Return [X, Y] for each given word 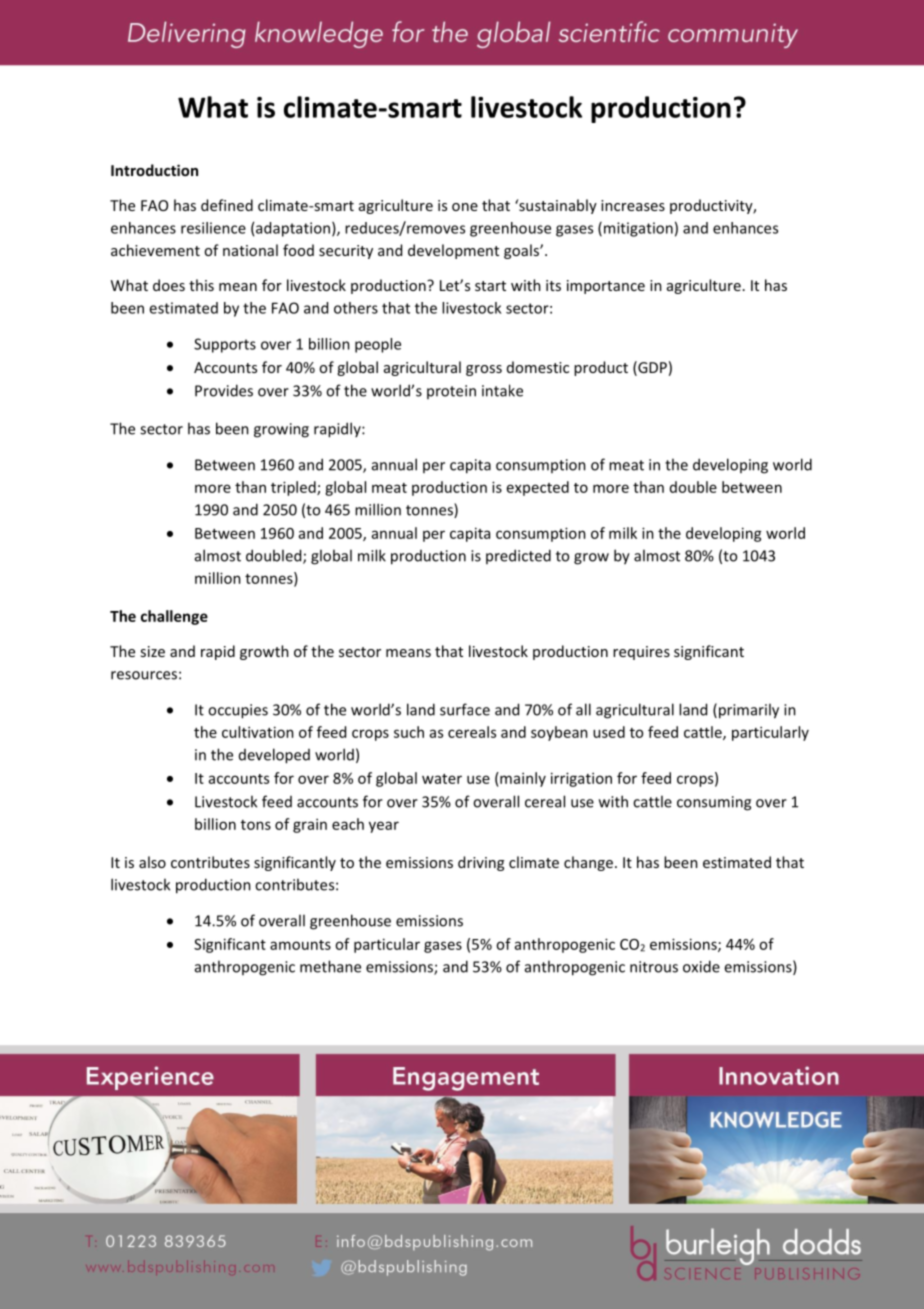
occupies [238, 711]
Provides [224, 390]
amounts [300, 945]
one [465, 207]
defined [227, 205]
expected [538, 488]
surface [465, 709]
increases [633, 205]
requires [641, 653]
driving [481, 863]
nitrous [654, 967]
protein [451, 392]
